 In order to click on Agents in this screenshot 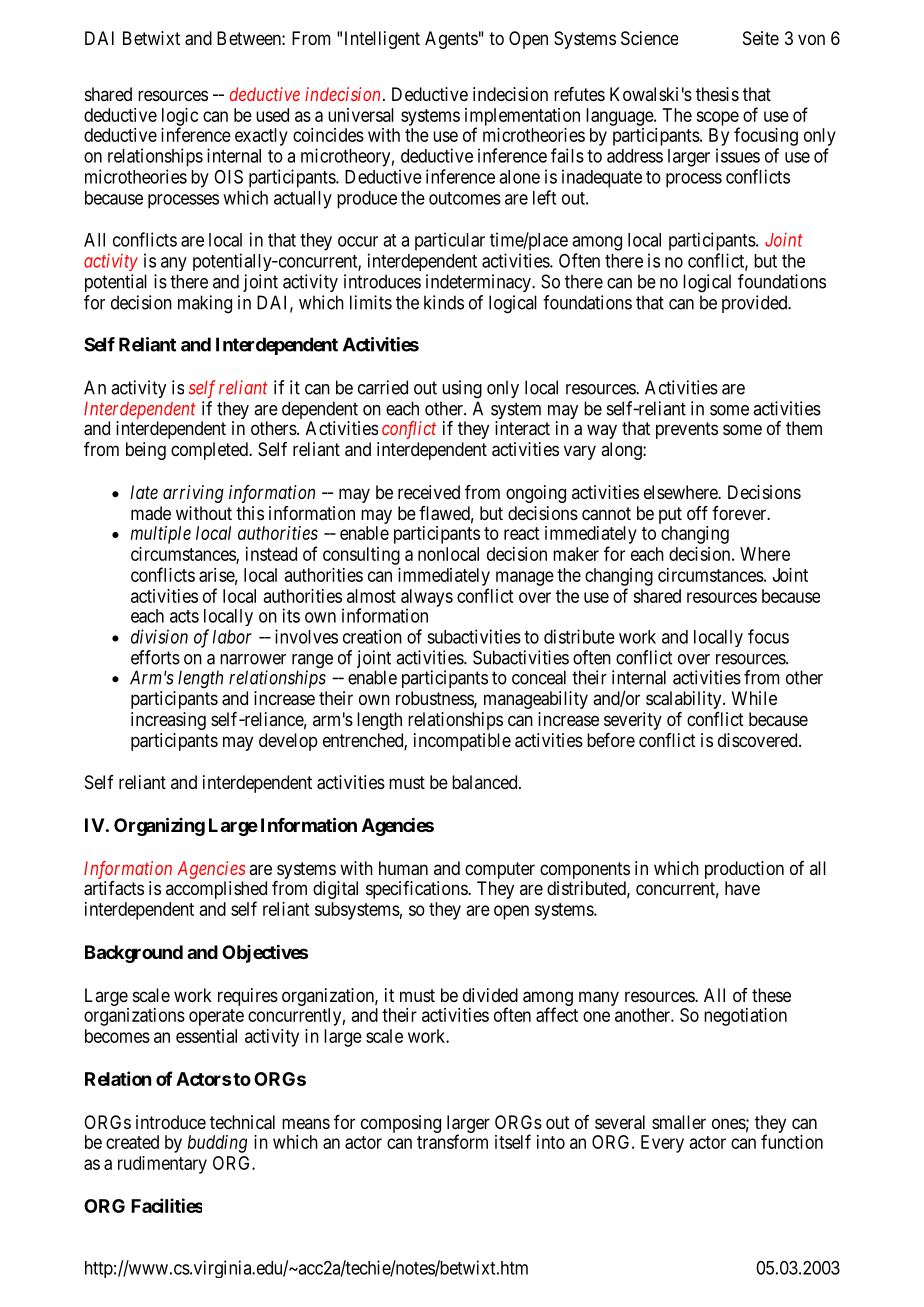, I will do `click(451, 40)`.
